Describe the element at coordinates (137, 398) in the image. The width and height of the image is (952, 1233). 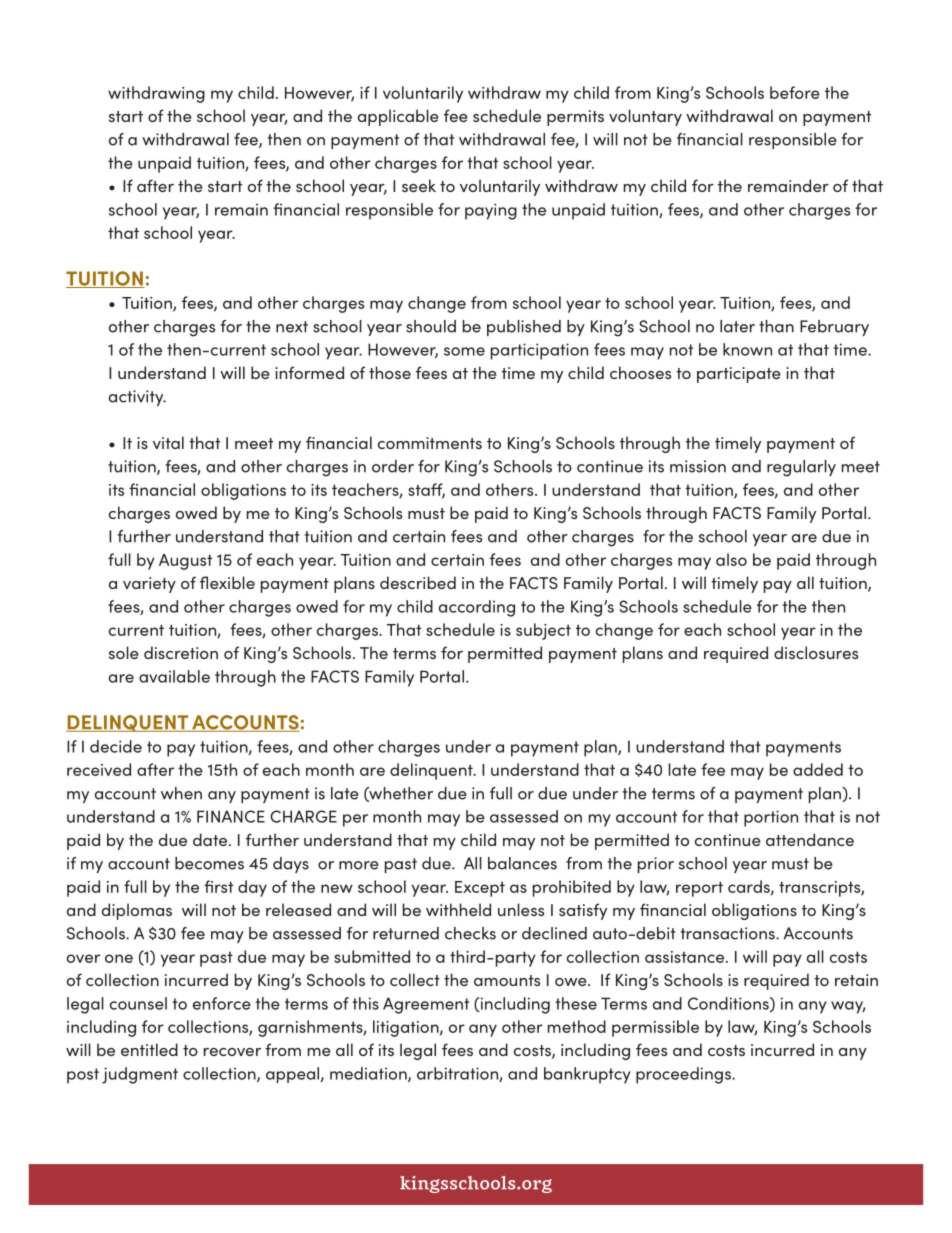
I see `activity` at that location.
